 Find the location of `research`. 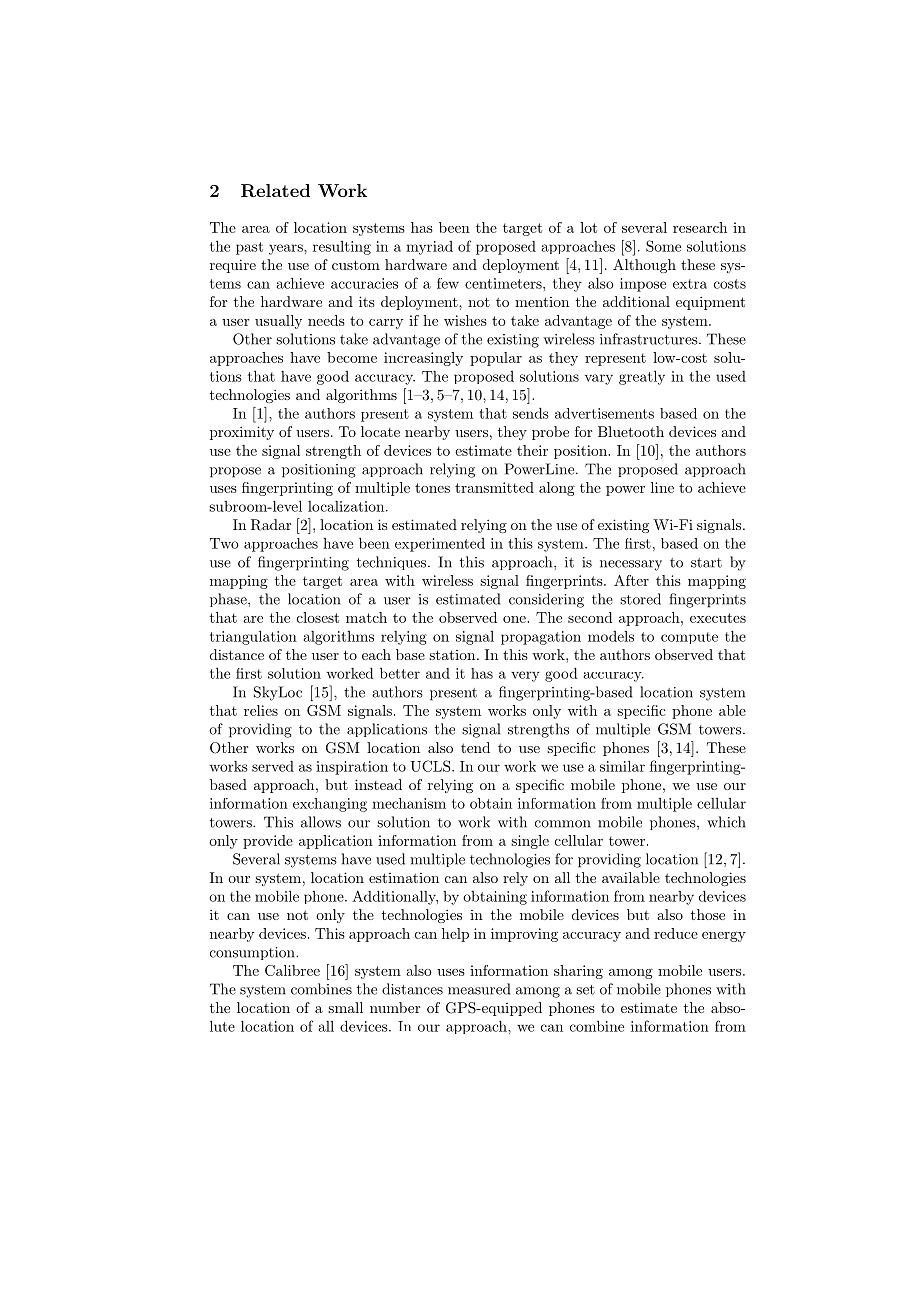

research is located at coordinates (700, 227).
